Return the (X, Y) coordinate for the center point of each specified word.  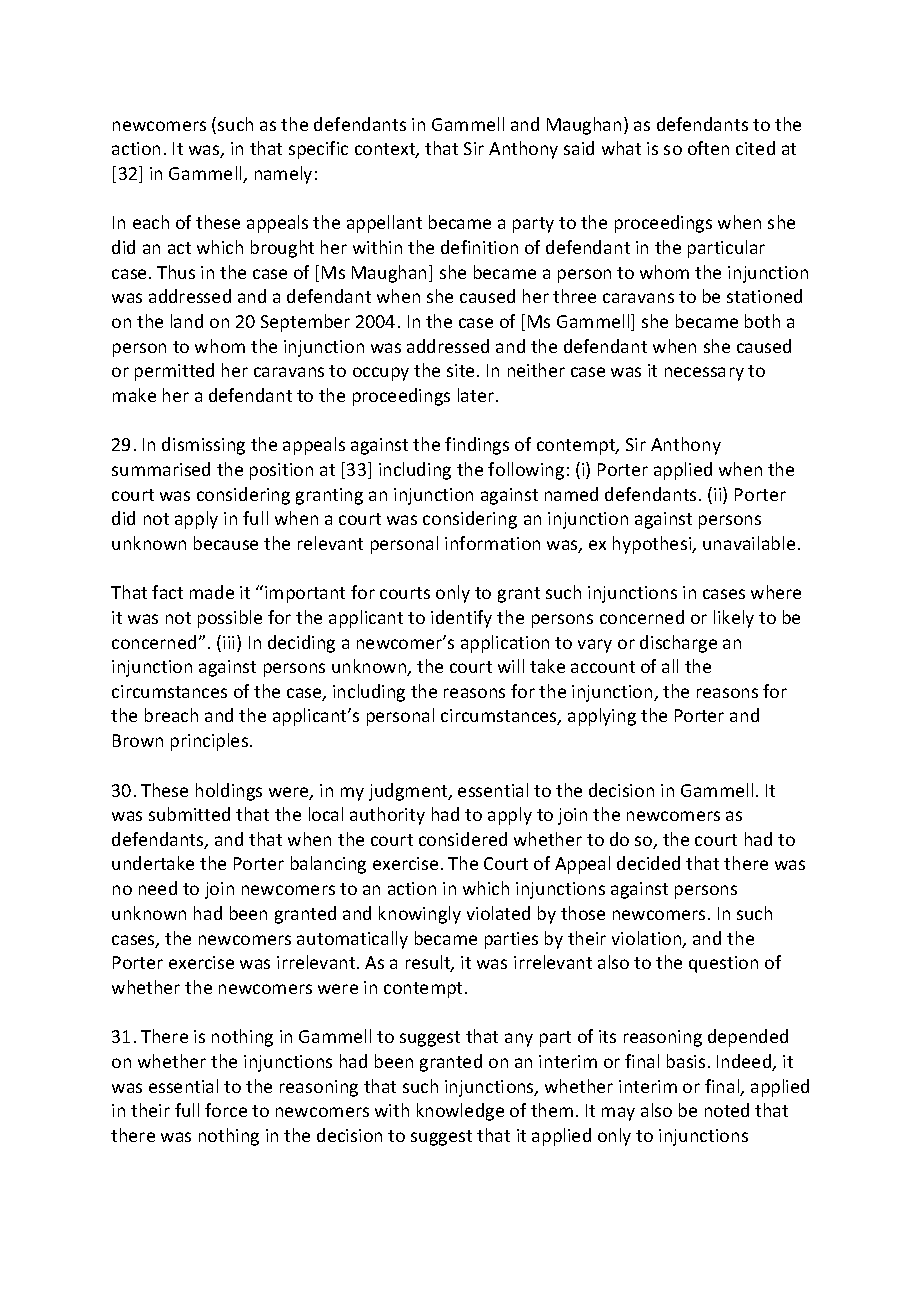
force (226, 1110)
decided (648, 863)
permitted (174, 372)
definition (479, 247)
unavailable (749, 543)
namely (283, 175)
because (226, 543)
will (511, 666)
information (492, 543)
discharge (678, 644)
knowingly (420, 915)
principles (211, 742)
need (158, 888)
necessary (704, 374)
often (708, 148)
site (460, 370)
